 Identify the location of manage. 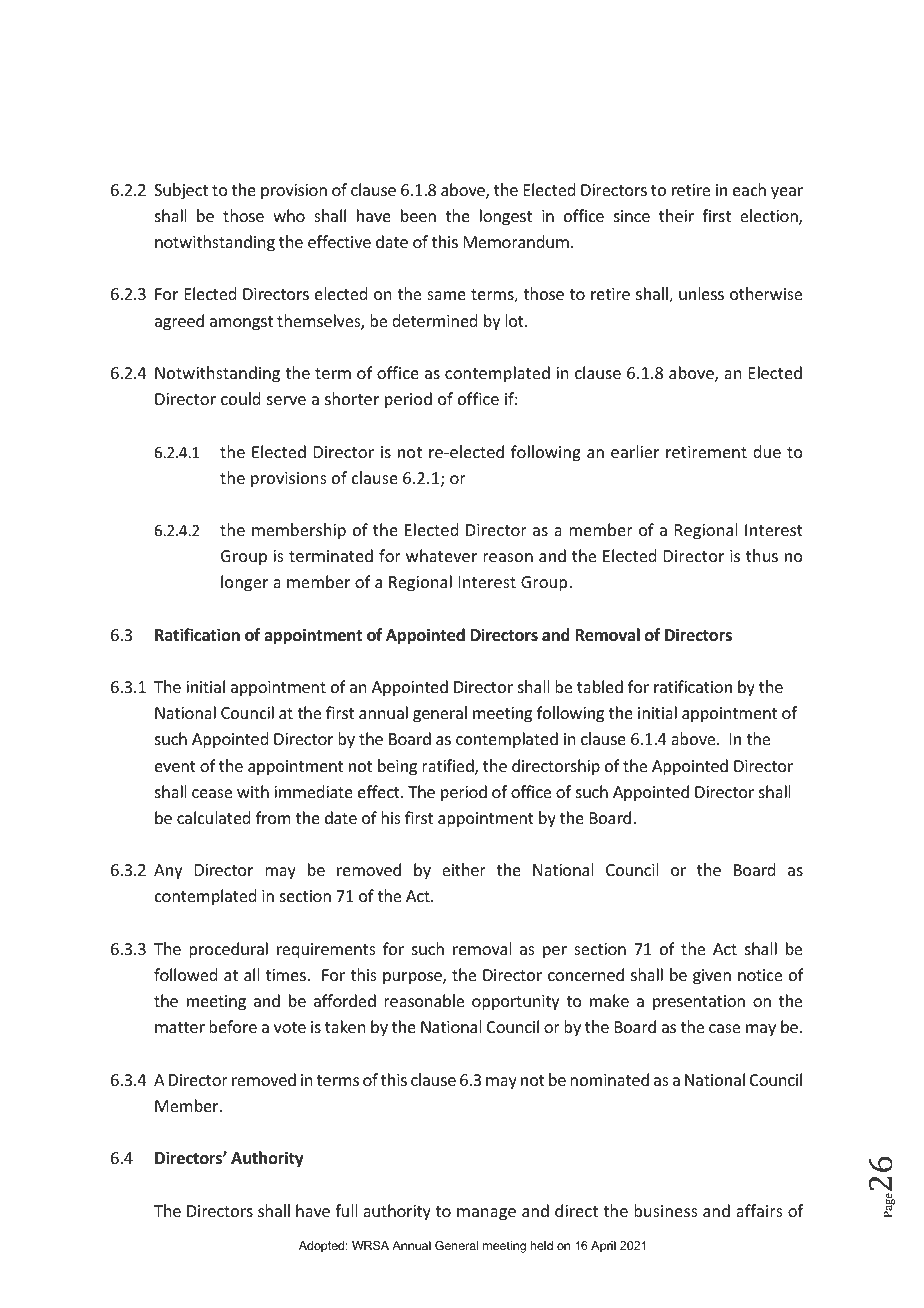
(486, 1214).
